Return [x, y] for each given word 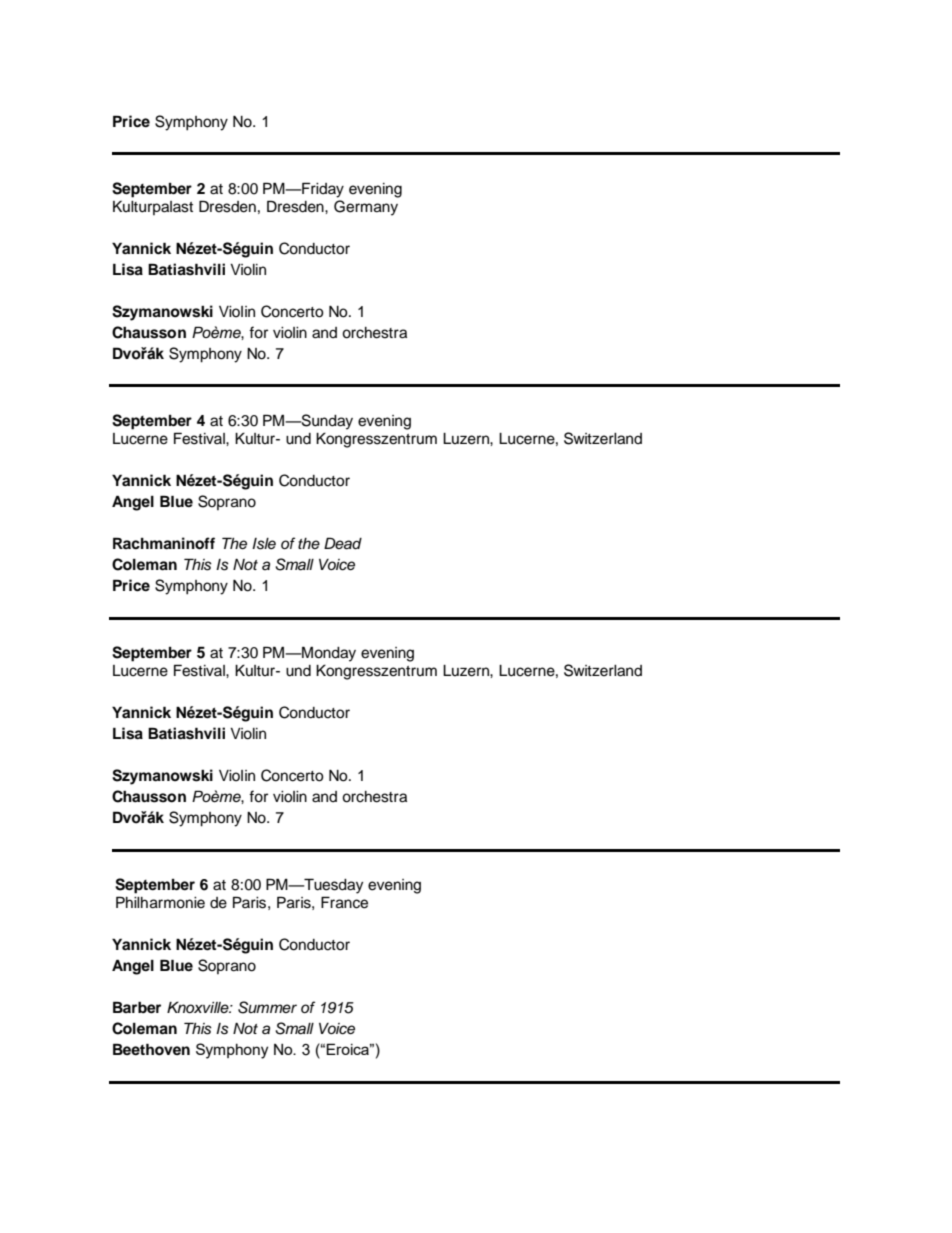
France [344, 902]
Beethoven [151, 1049]
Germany [366, 208]
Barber [137, 1007]
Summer [267, 1007]
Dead [343, 543]
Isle [264, 544]
